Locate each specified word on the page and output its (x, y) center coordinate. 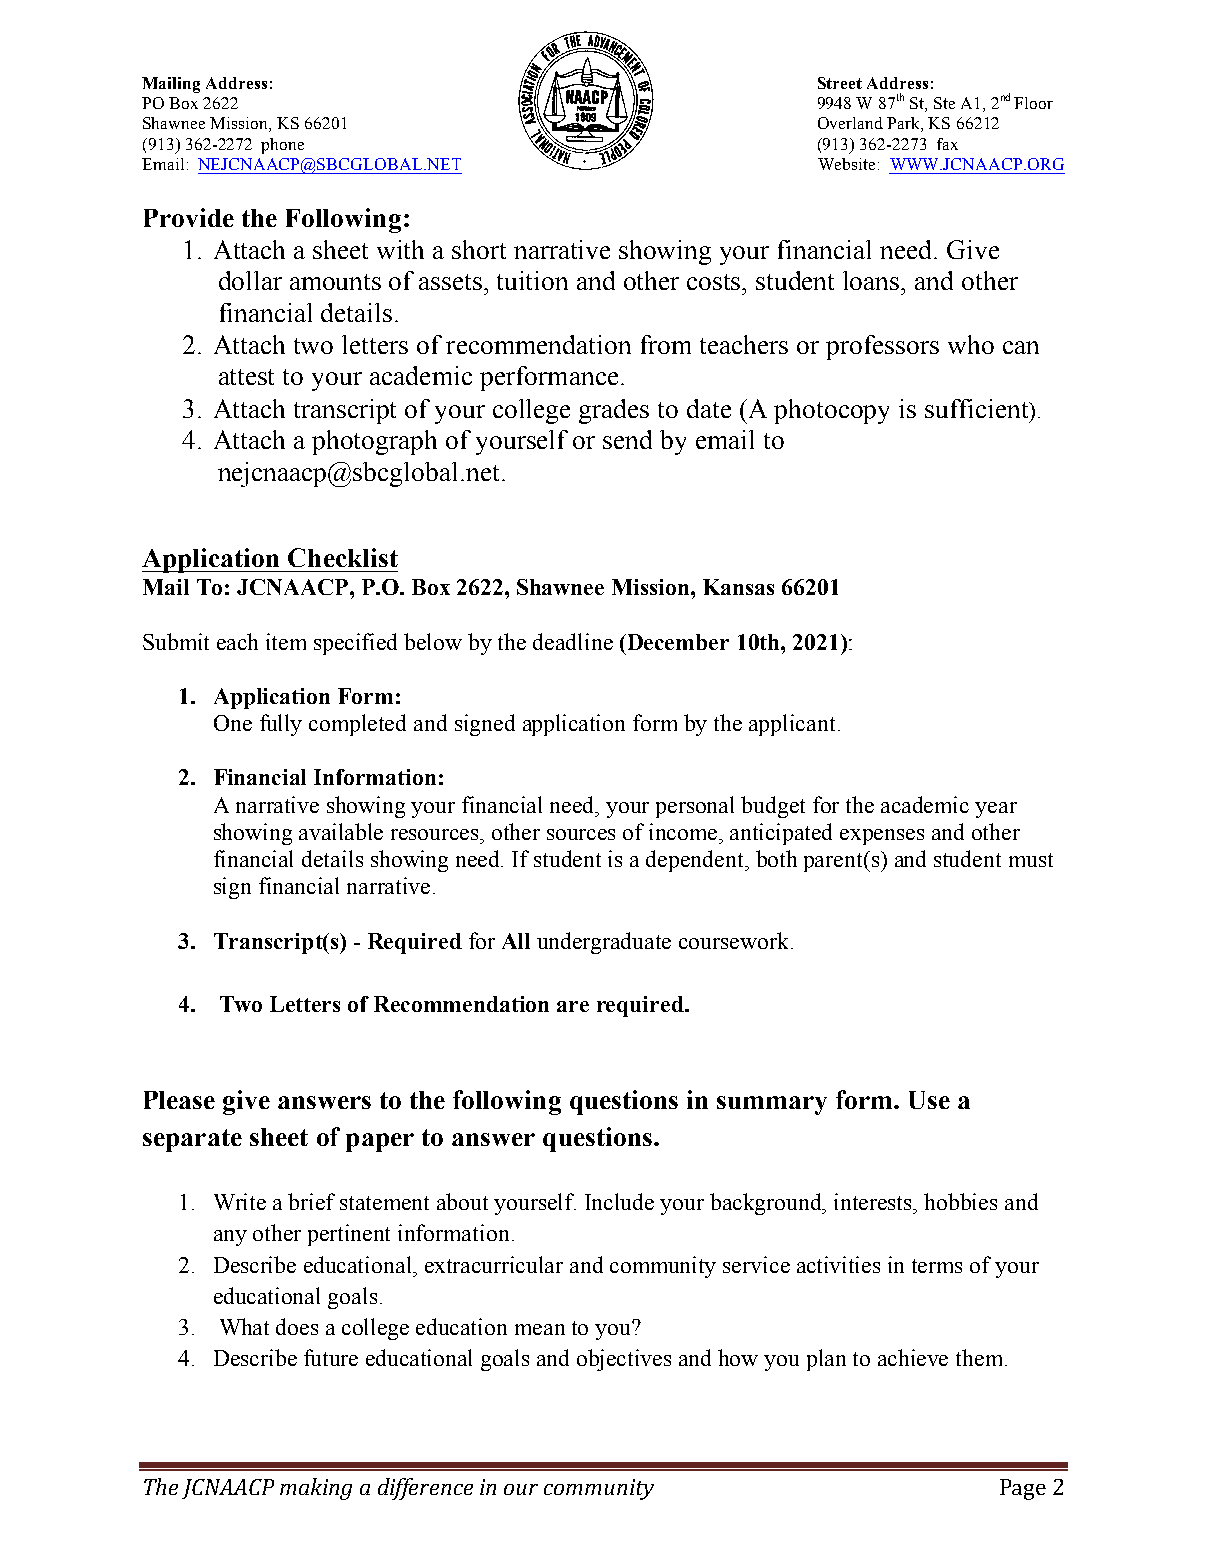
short (479, 249)
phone (282, 146)
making (316, 1489)
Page (1023, 1489)
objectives (624, 1360)
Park (904, 124)
